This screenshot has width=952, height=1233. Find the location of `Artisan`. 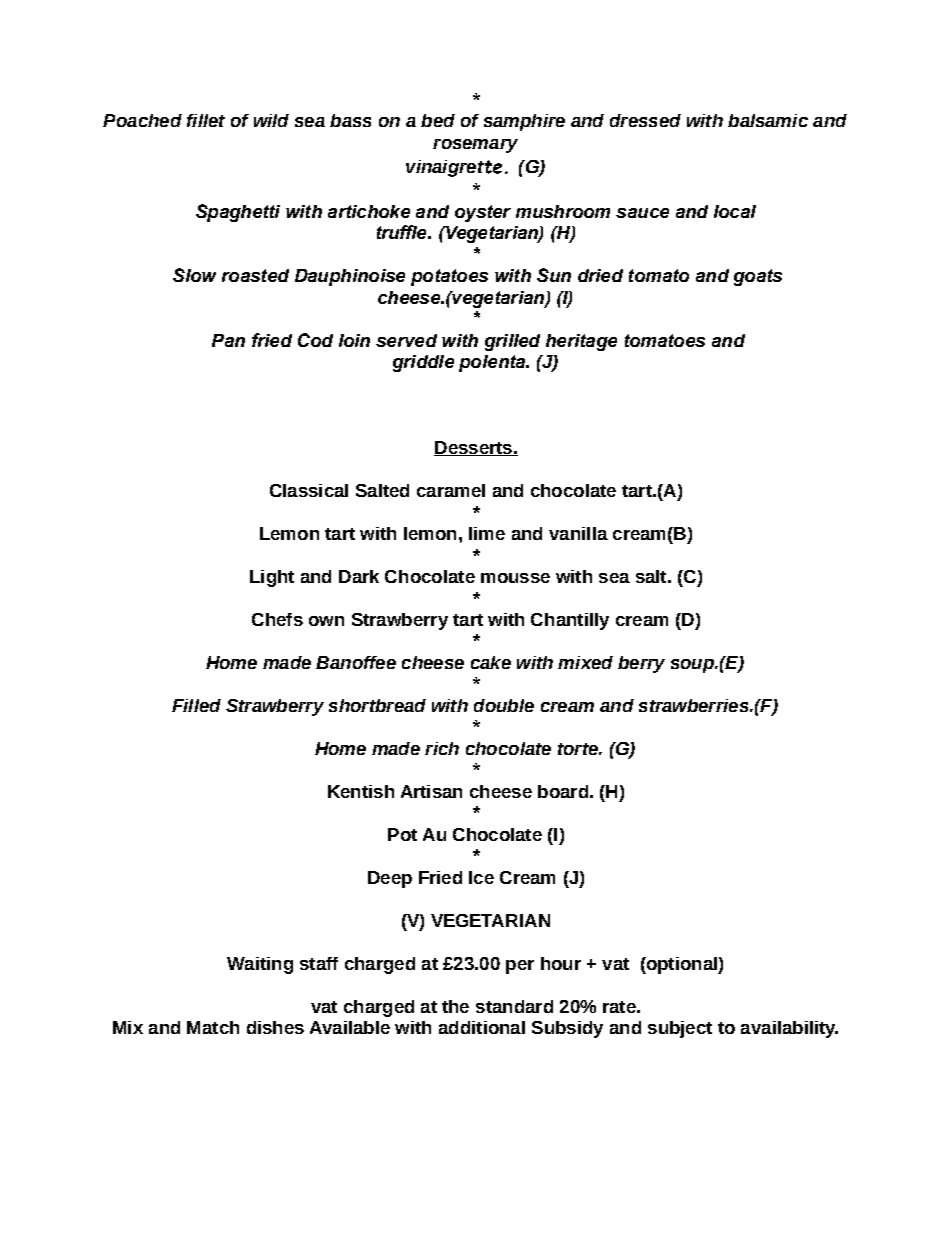

Artisan is located at coordinates (431, 791).
